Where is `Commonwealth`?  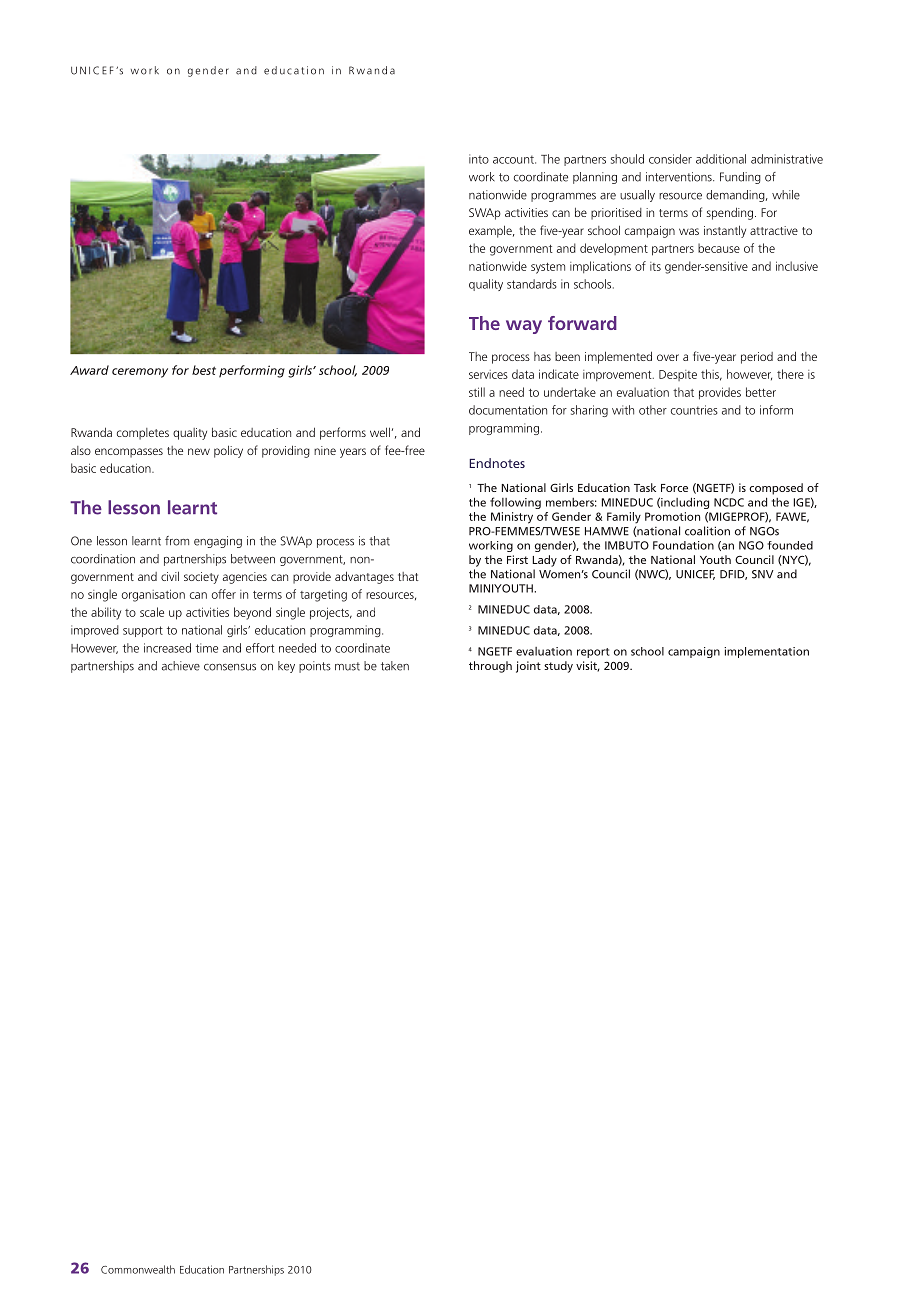
Commonwealth is located at coordinates (138, 1269).
